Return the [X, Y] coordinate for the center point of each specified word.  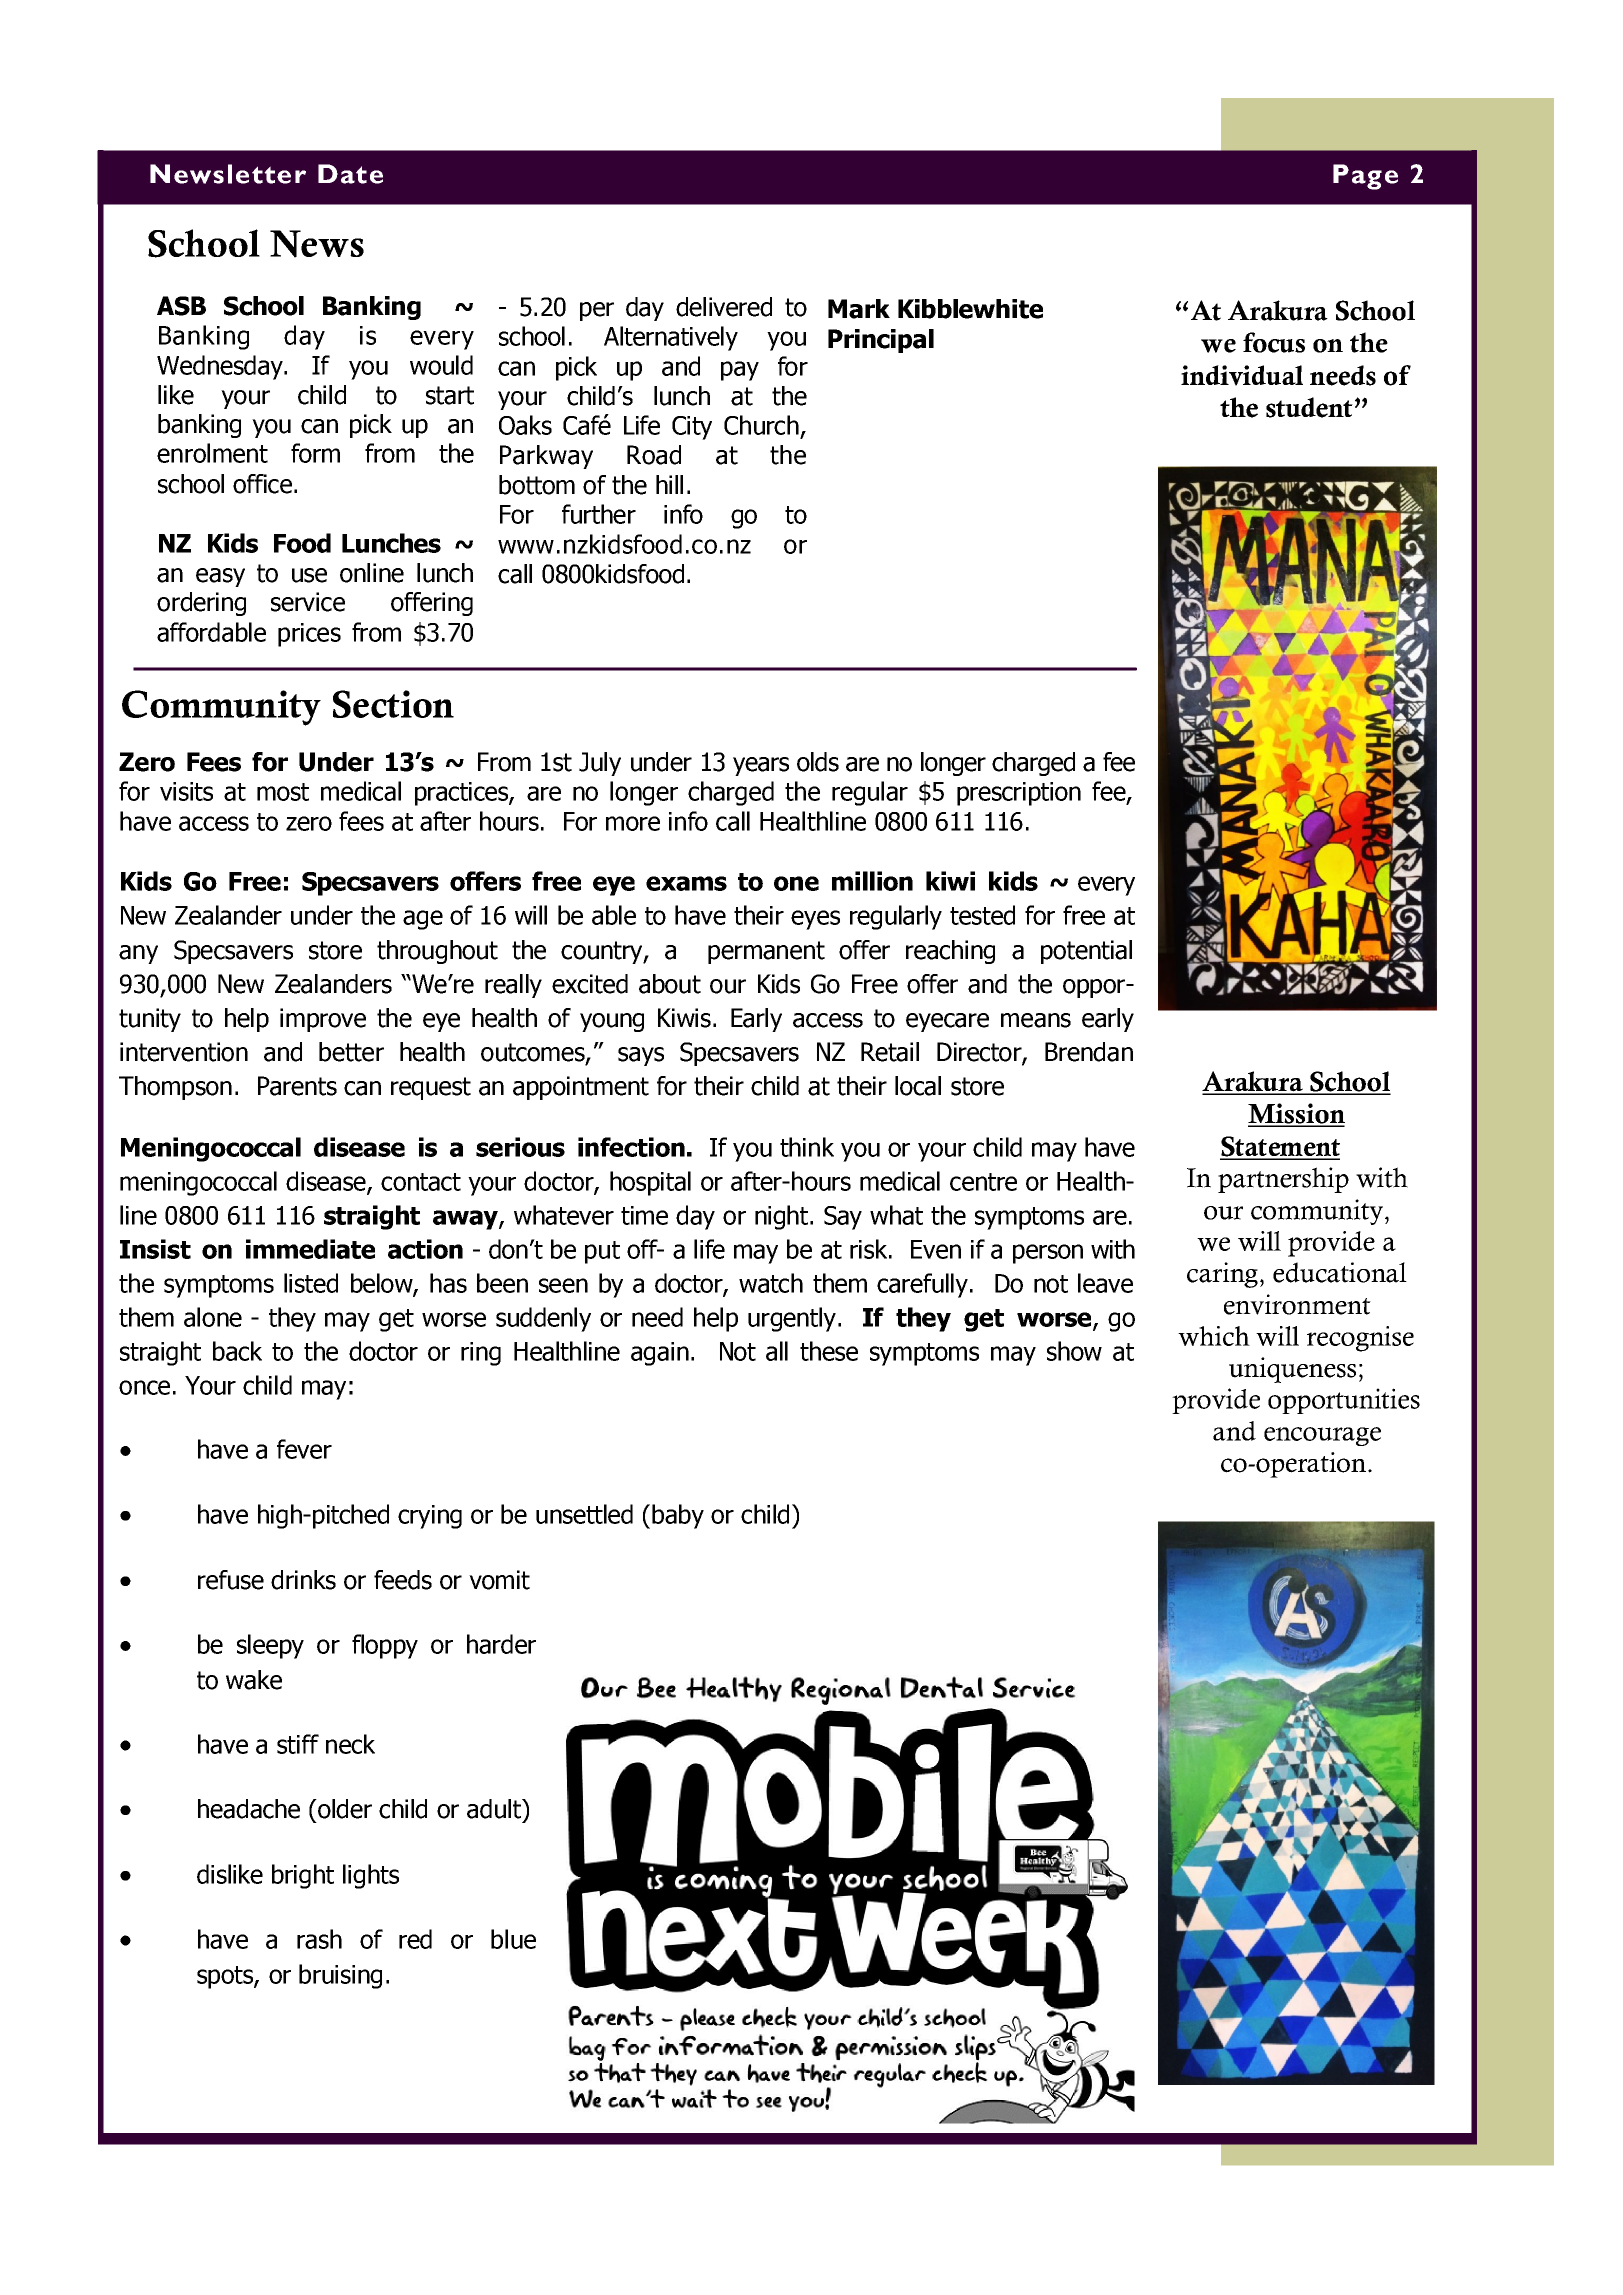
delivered [724, 307]
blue [513, 1939]
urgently [792, 1319]
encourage [1322, 1436]
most [283, 792]
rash [319, 1939]
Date [350, 174]
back [237, 1351]
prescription [1019, 794]
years [761, 766]
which [1214, 1336]
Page [1365, 177]
